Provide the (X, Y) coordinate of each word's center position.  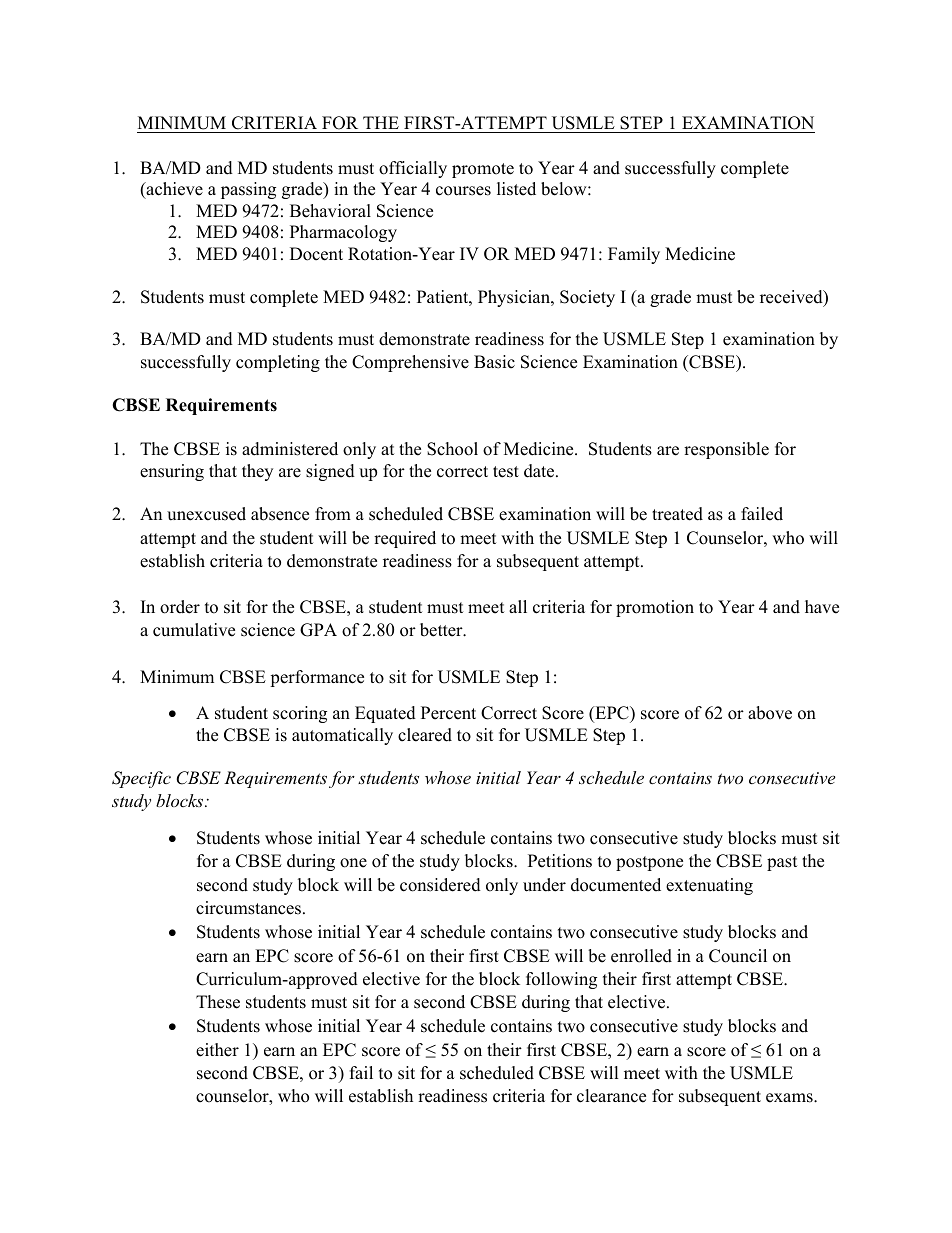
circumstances (250, 908)
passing (248, 190)
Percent (448, 713)
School (452, 449)
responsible (726, 450)
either (217, 1050)
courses (463, 191)
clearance (611, 1096)
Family (634, 255)
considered (440, 885)
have (822, 607)
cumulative (194, 630)
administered (290, 449)
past (782, 863)
